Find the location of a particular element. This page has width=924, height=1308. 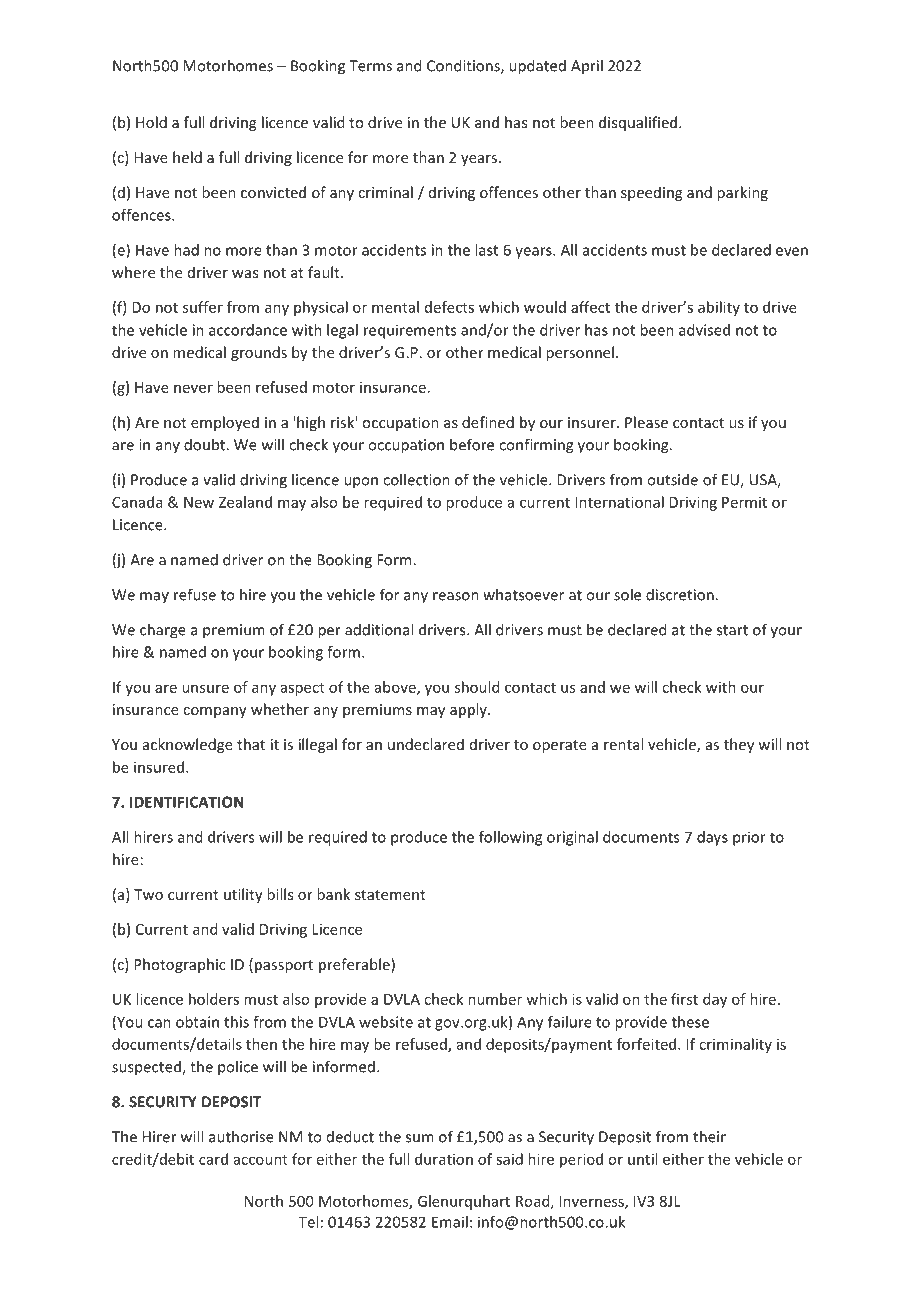

held is located at coordinates (187, 157).
